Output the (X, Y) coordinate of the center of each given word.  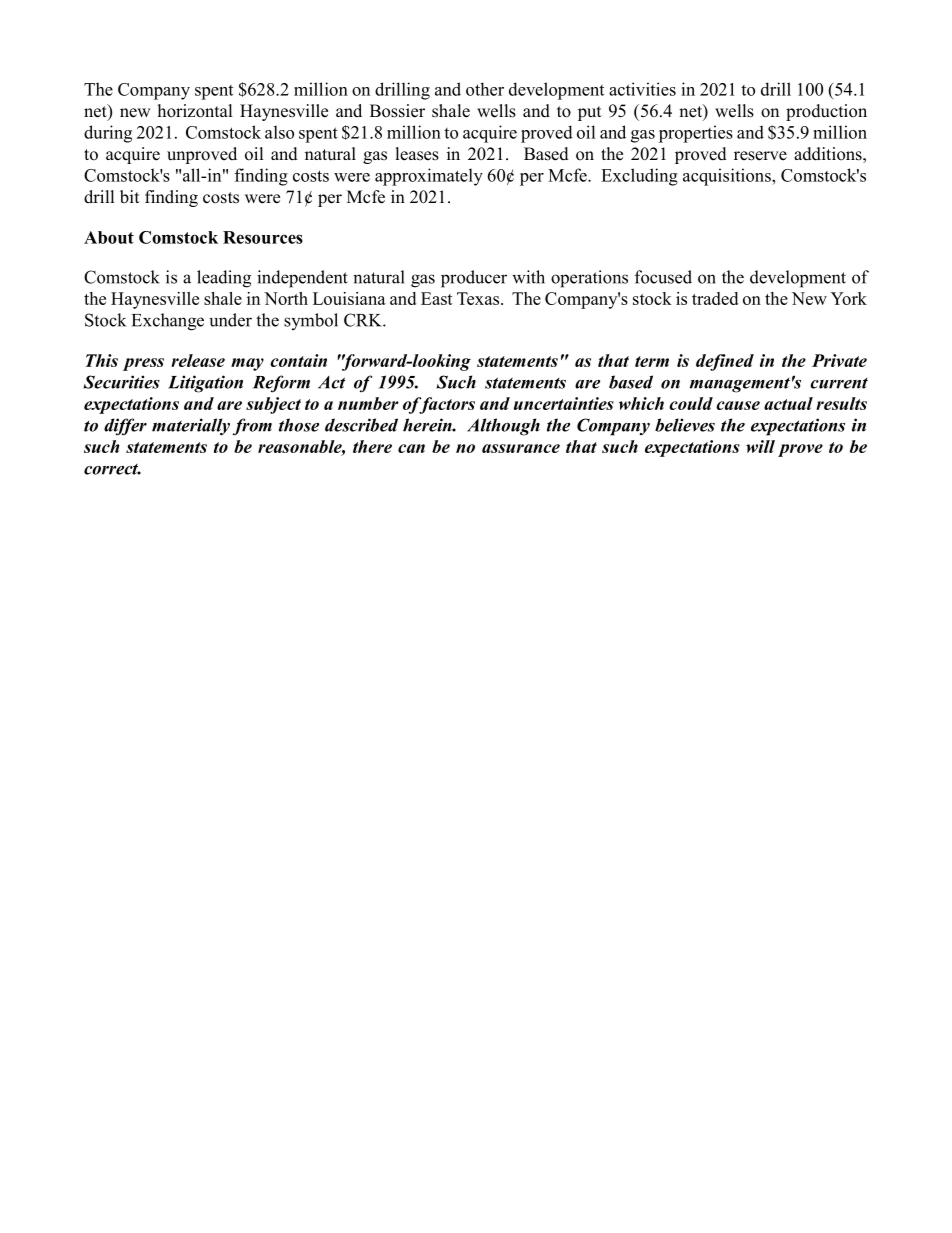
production (826, 112)
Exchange (168, 322)
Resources (263, 237)
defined (725, 362)
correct (112, 469)
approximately (429, 177)
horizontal (195, 111)
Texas (479, 298)
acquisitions (728, 177)
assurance (521, 448)
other (485, 89)
